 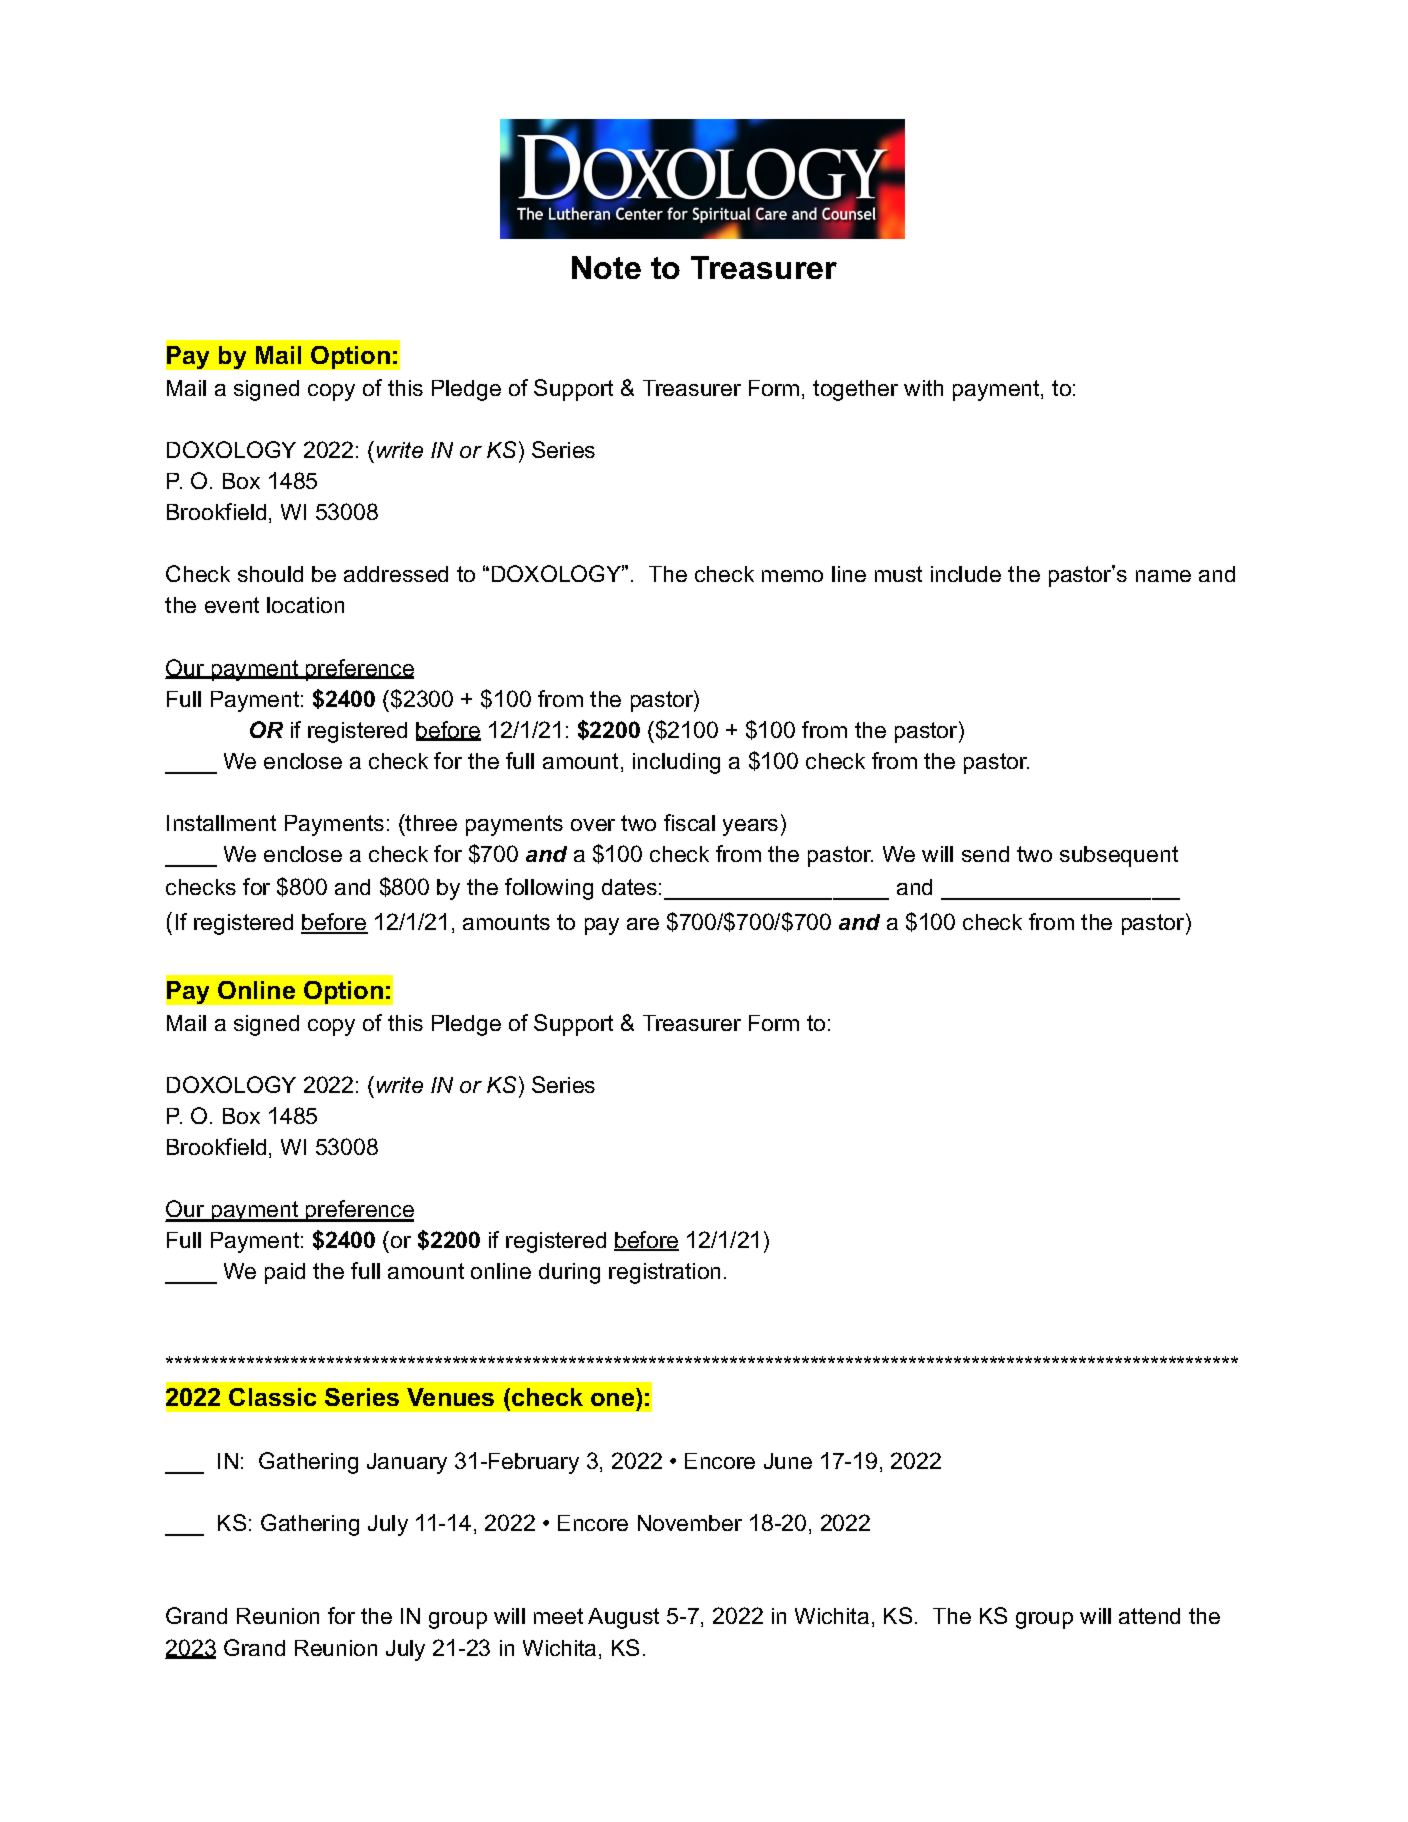 I want to click on are, so click(x=643, y=924).
